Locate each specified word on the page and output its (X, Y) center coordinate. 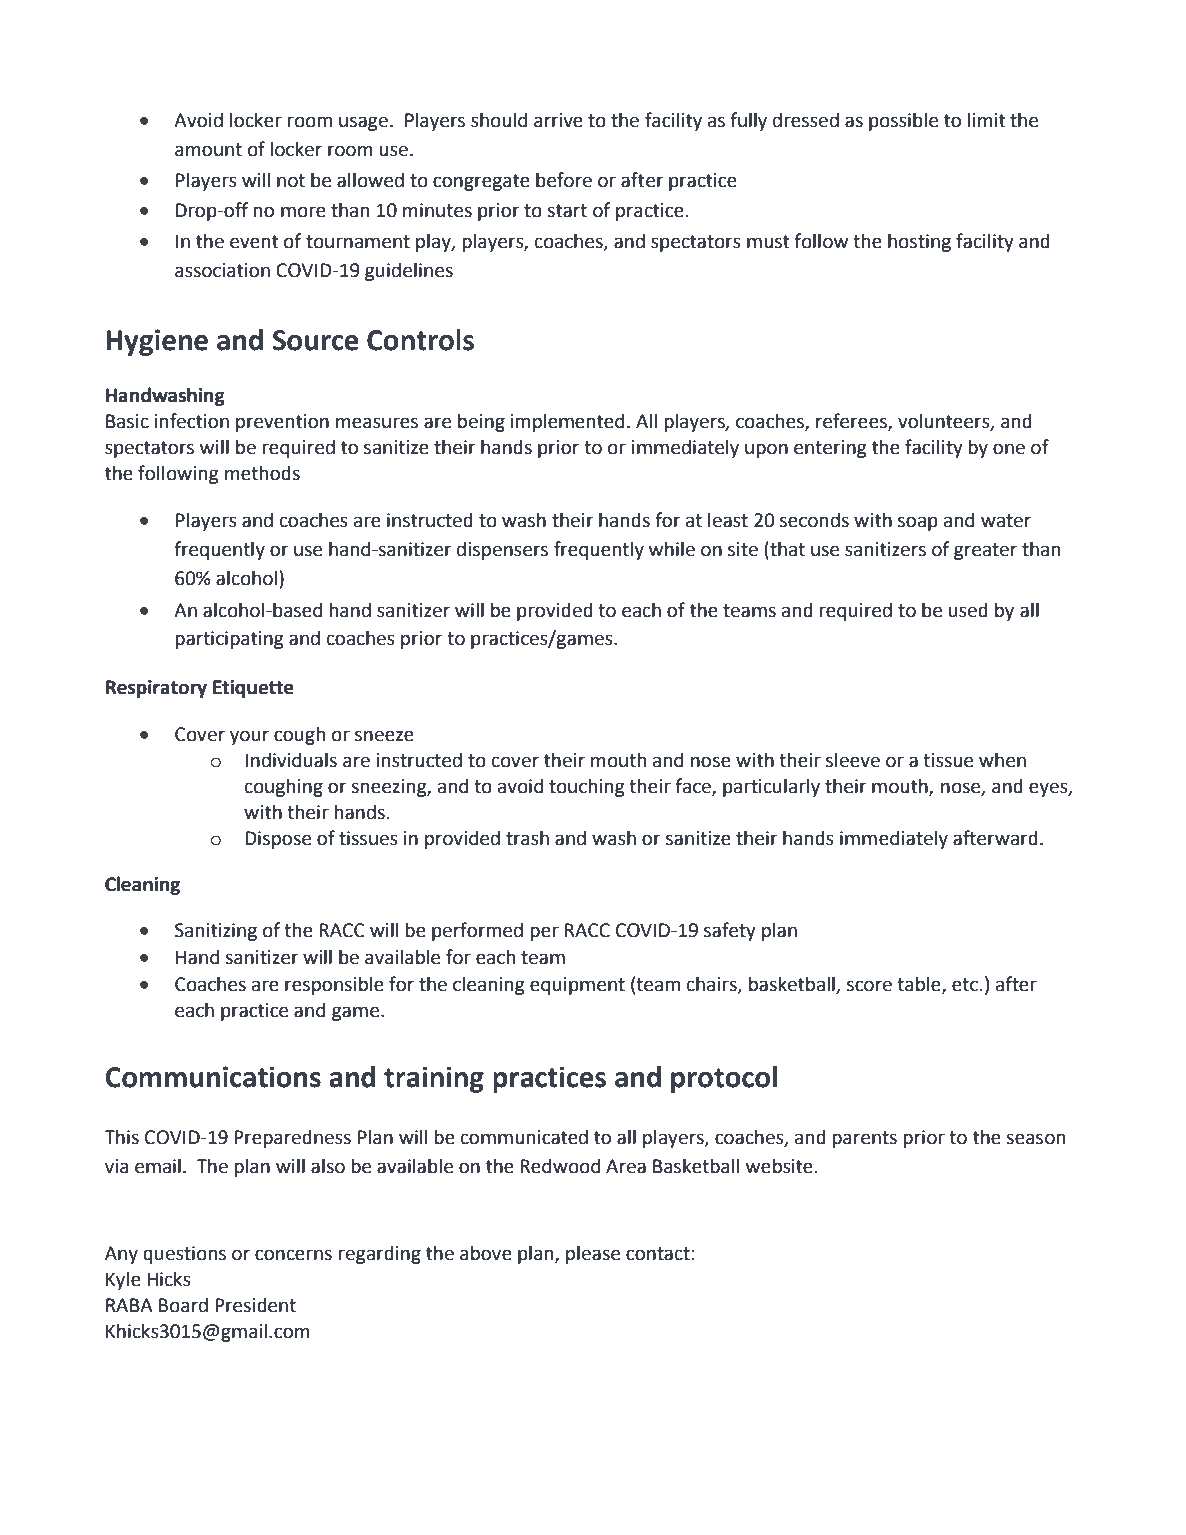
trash (527, 838)
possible (903, 121)
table (920, 985)
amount (208, 150)
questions (184, 1255)
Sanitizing (216, 932)
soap (918, 523)
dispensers (502, 550)
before (564, 180)
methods (262, 473)
